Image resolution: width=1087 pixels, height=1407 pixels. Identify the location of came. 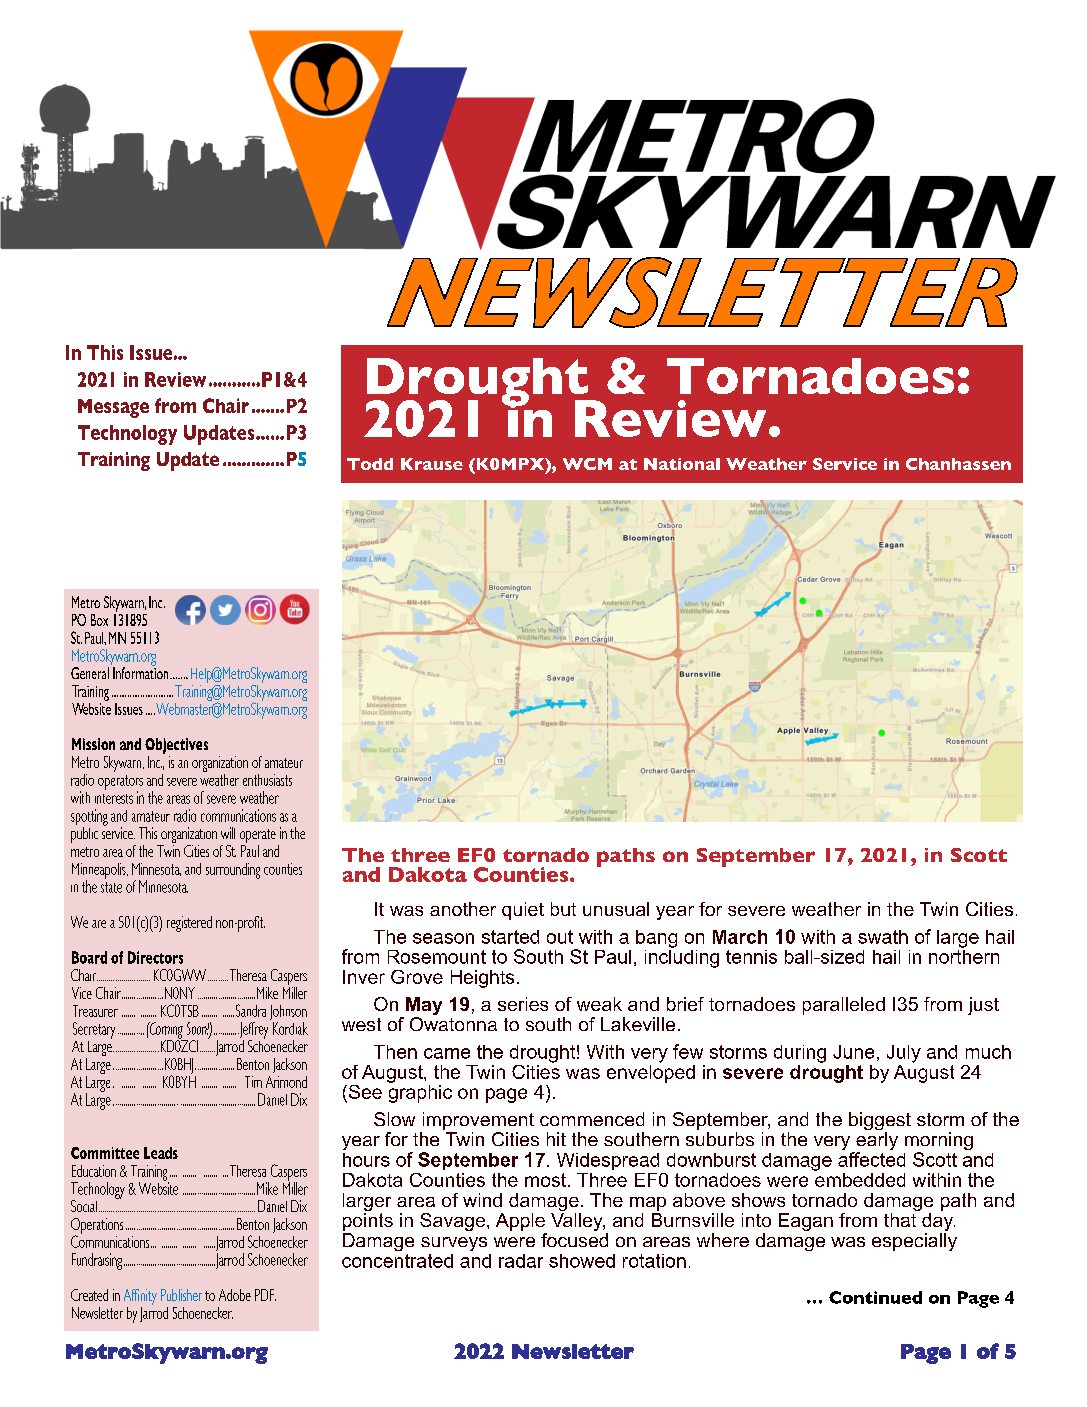
(447, 1053).
